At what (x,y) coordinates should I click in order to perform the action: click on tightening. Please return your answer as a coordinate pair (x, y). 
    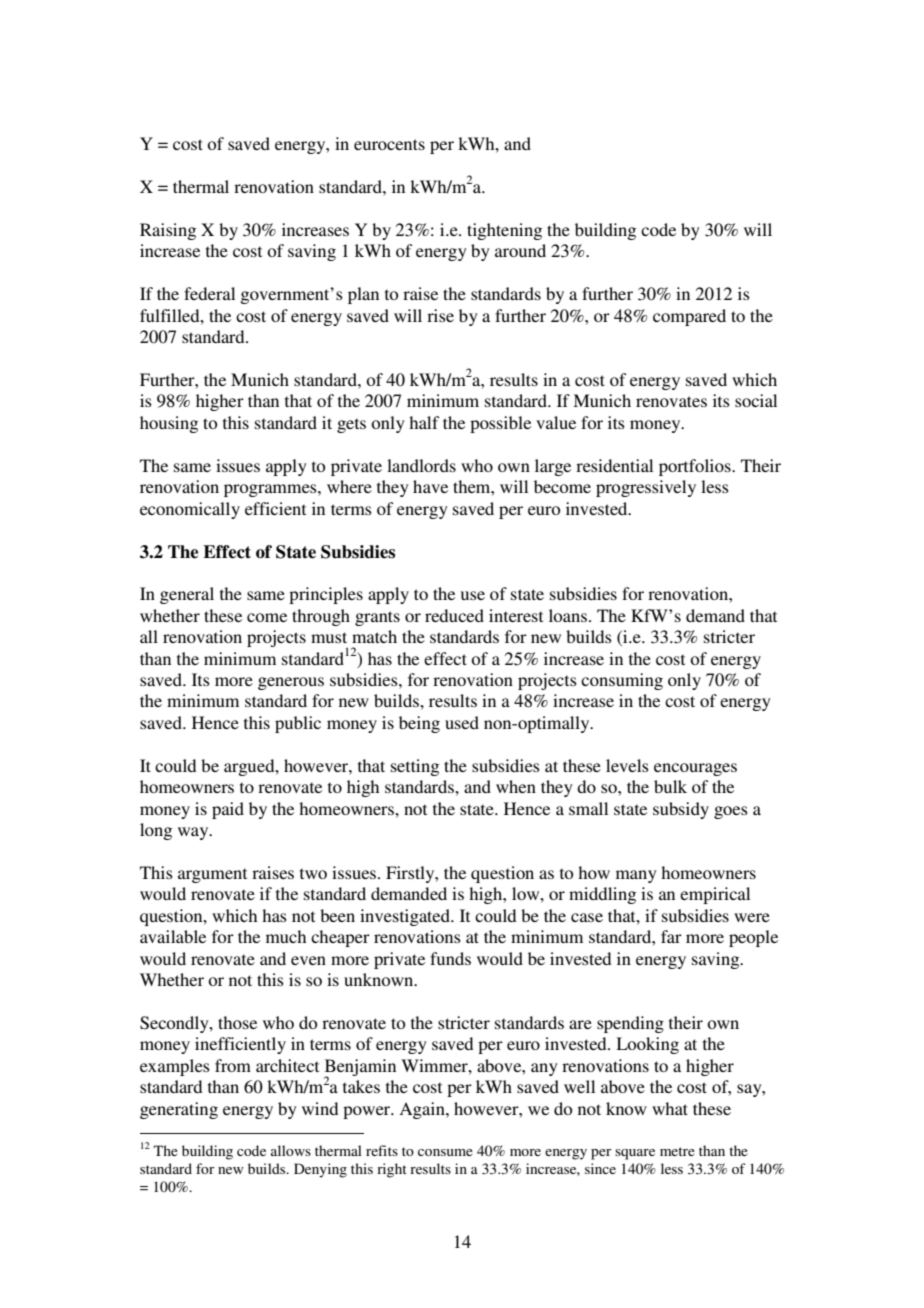
    Looking at the image, I should click on (504, 231).
